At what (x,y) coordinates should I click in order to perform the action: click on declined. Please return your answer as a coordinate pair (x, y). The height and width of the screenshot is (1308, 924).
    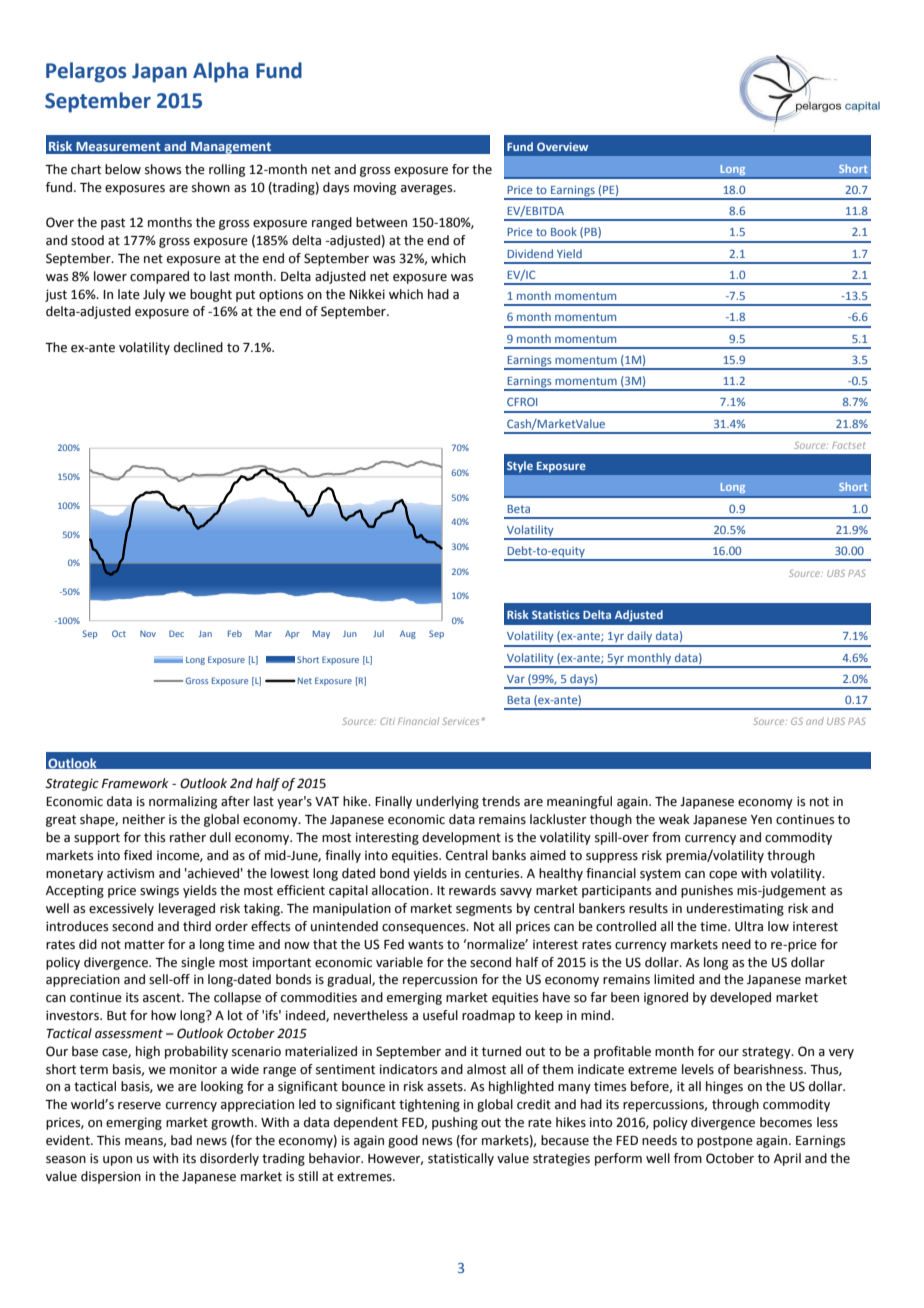
    Looking at the image, I should click on (198, 347).
